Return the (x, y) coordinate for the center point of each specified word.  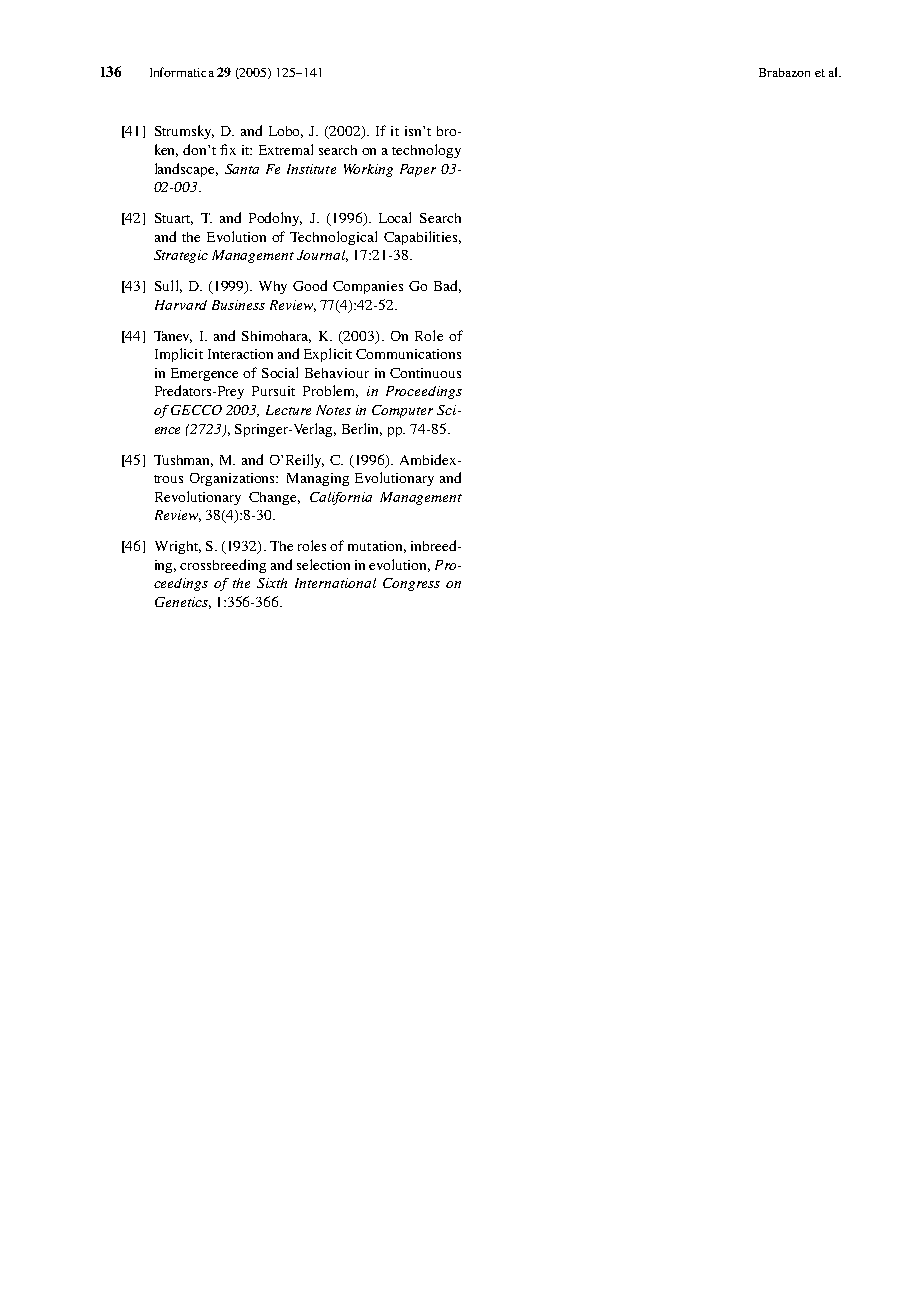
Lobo (286, 132)
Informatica (182, 72)
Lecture (288, 410)
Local (395, 217)
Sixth (272, 583)
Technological (333, 238)
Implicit (179, 355)
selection (323, 564)
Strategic (181, 256)
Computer (402, 411)
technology (426, 151)
